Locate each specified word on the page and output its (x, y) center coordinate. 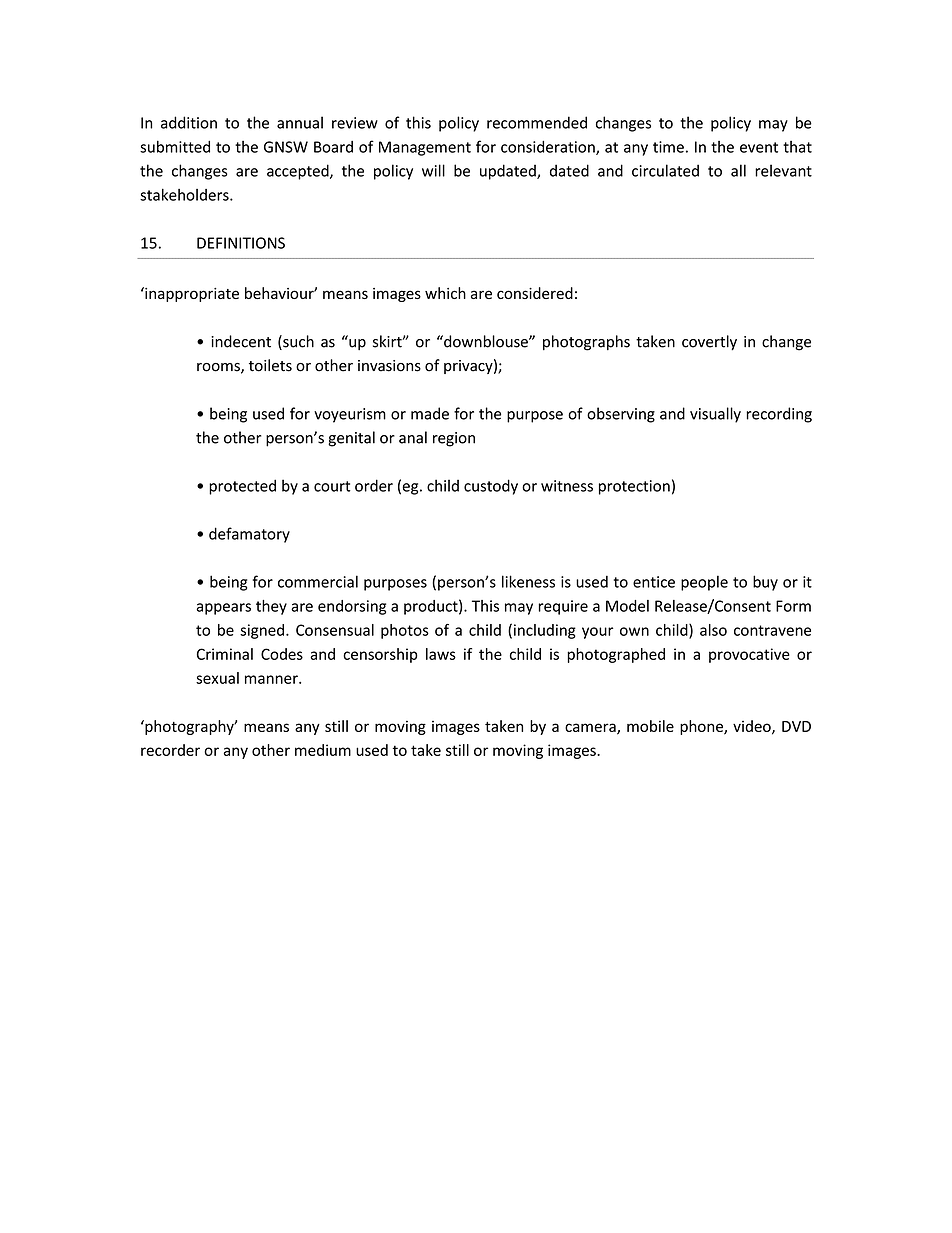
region (454, 439)
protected (242, 487)
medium (323, 750)
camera (591, 728)
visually (715, 415)
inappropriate (191, 294)
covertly (709, 343)
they (271, 607)
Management (425, 148)
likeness (528, 581)
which (445, 293)
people (704, 583)
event (759, 147)
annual (300, 122)
